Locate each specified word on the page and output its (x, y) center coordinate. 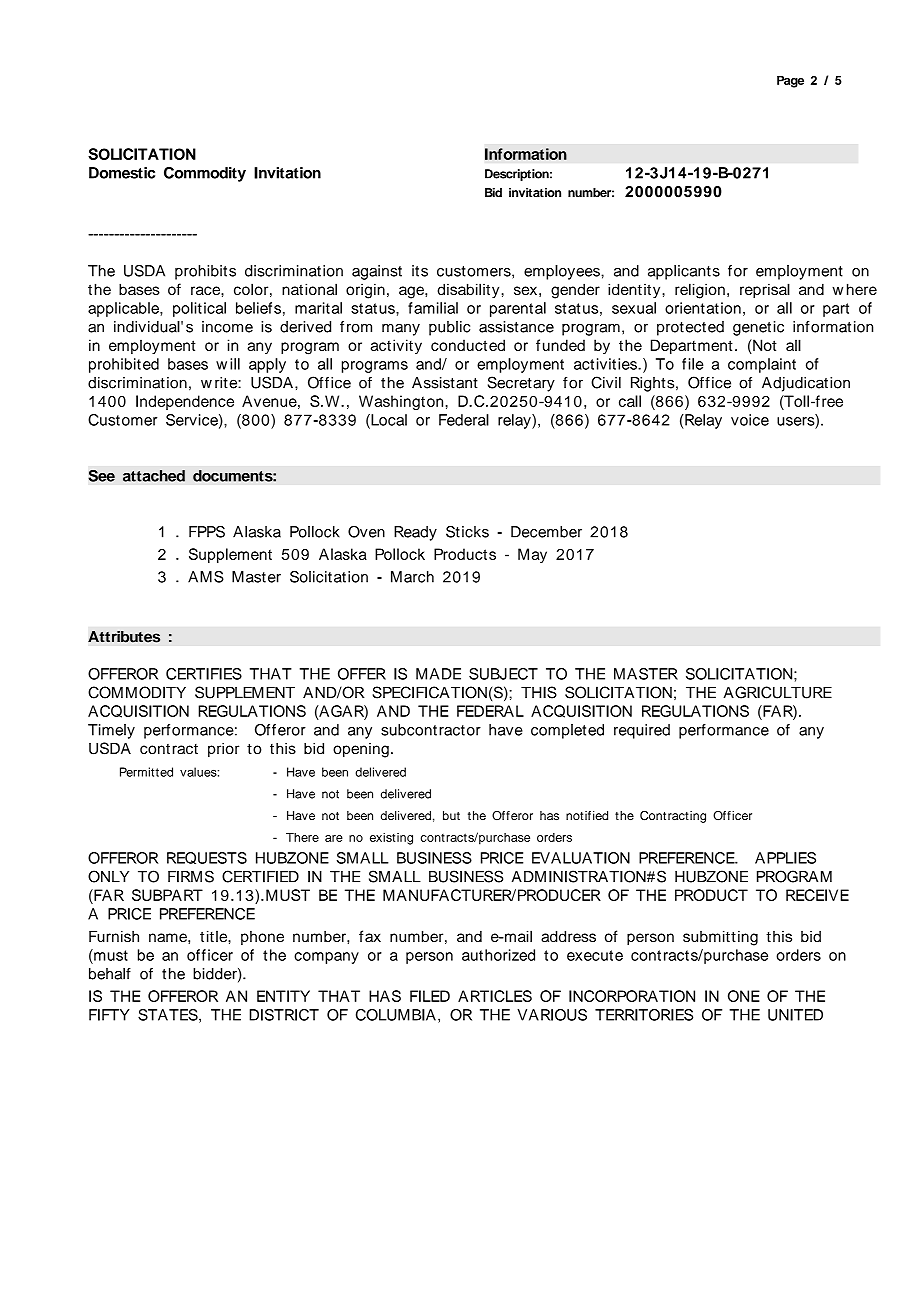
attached (154, 476)
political (199, 309)
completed (567, 731)
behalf (110, 974)
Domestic (122, 173)
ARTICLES (495, 996)
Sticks (467, 532)
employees (563, 272)
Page (790, 82)
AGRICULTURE (777, 692)
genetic (758, 328)
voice (750, 420)
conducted (468, 345)
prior (223, 750)
